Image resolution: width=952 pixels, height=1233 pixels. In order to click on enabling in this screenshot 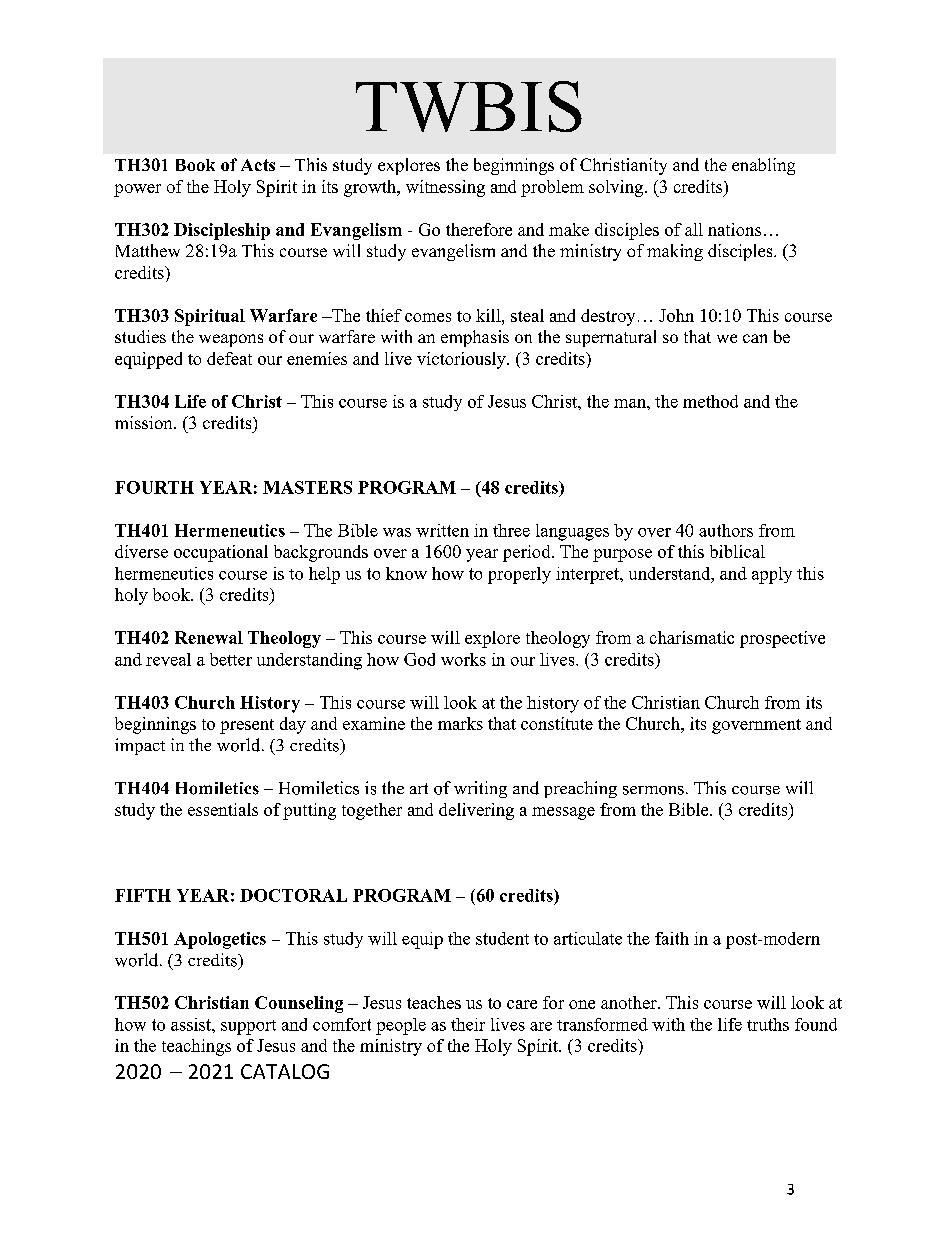, I will do `click(763, 166)`.
